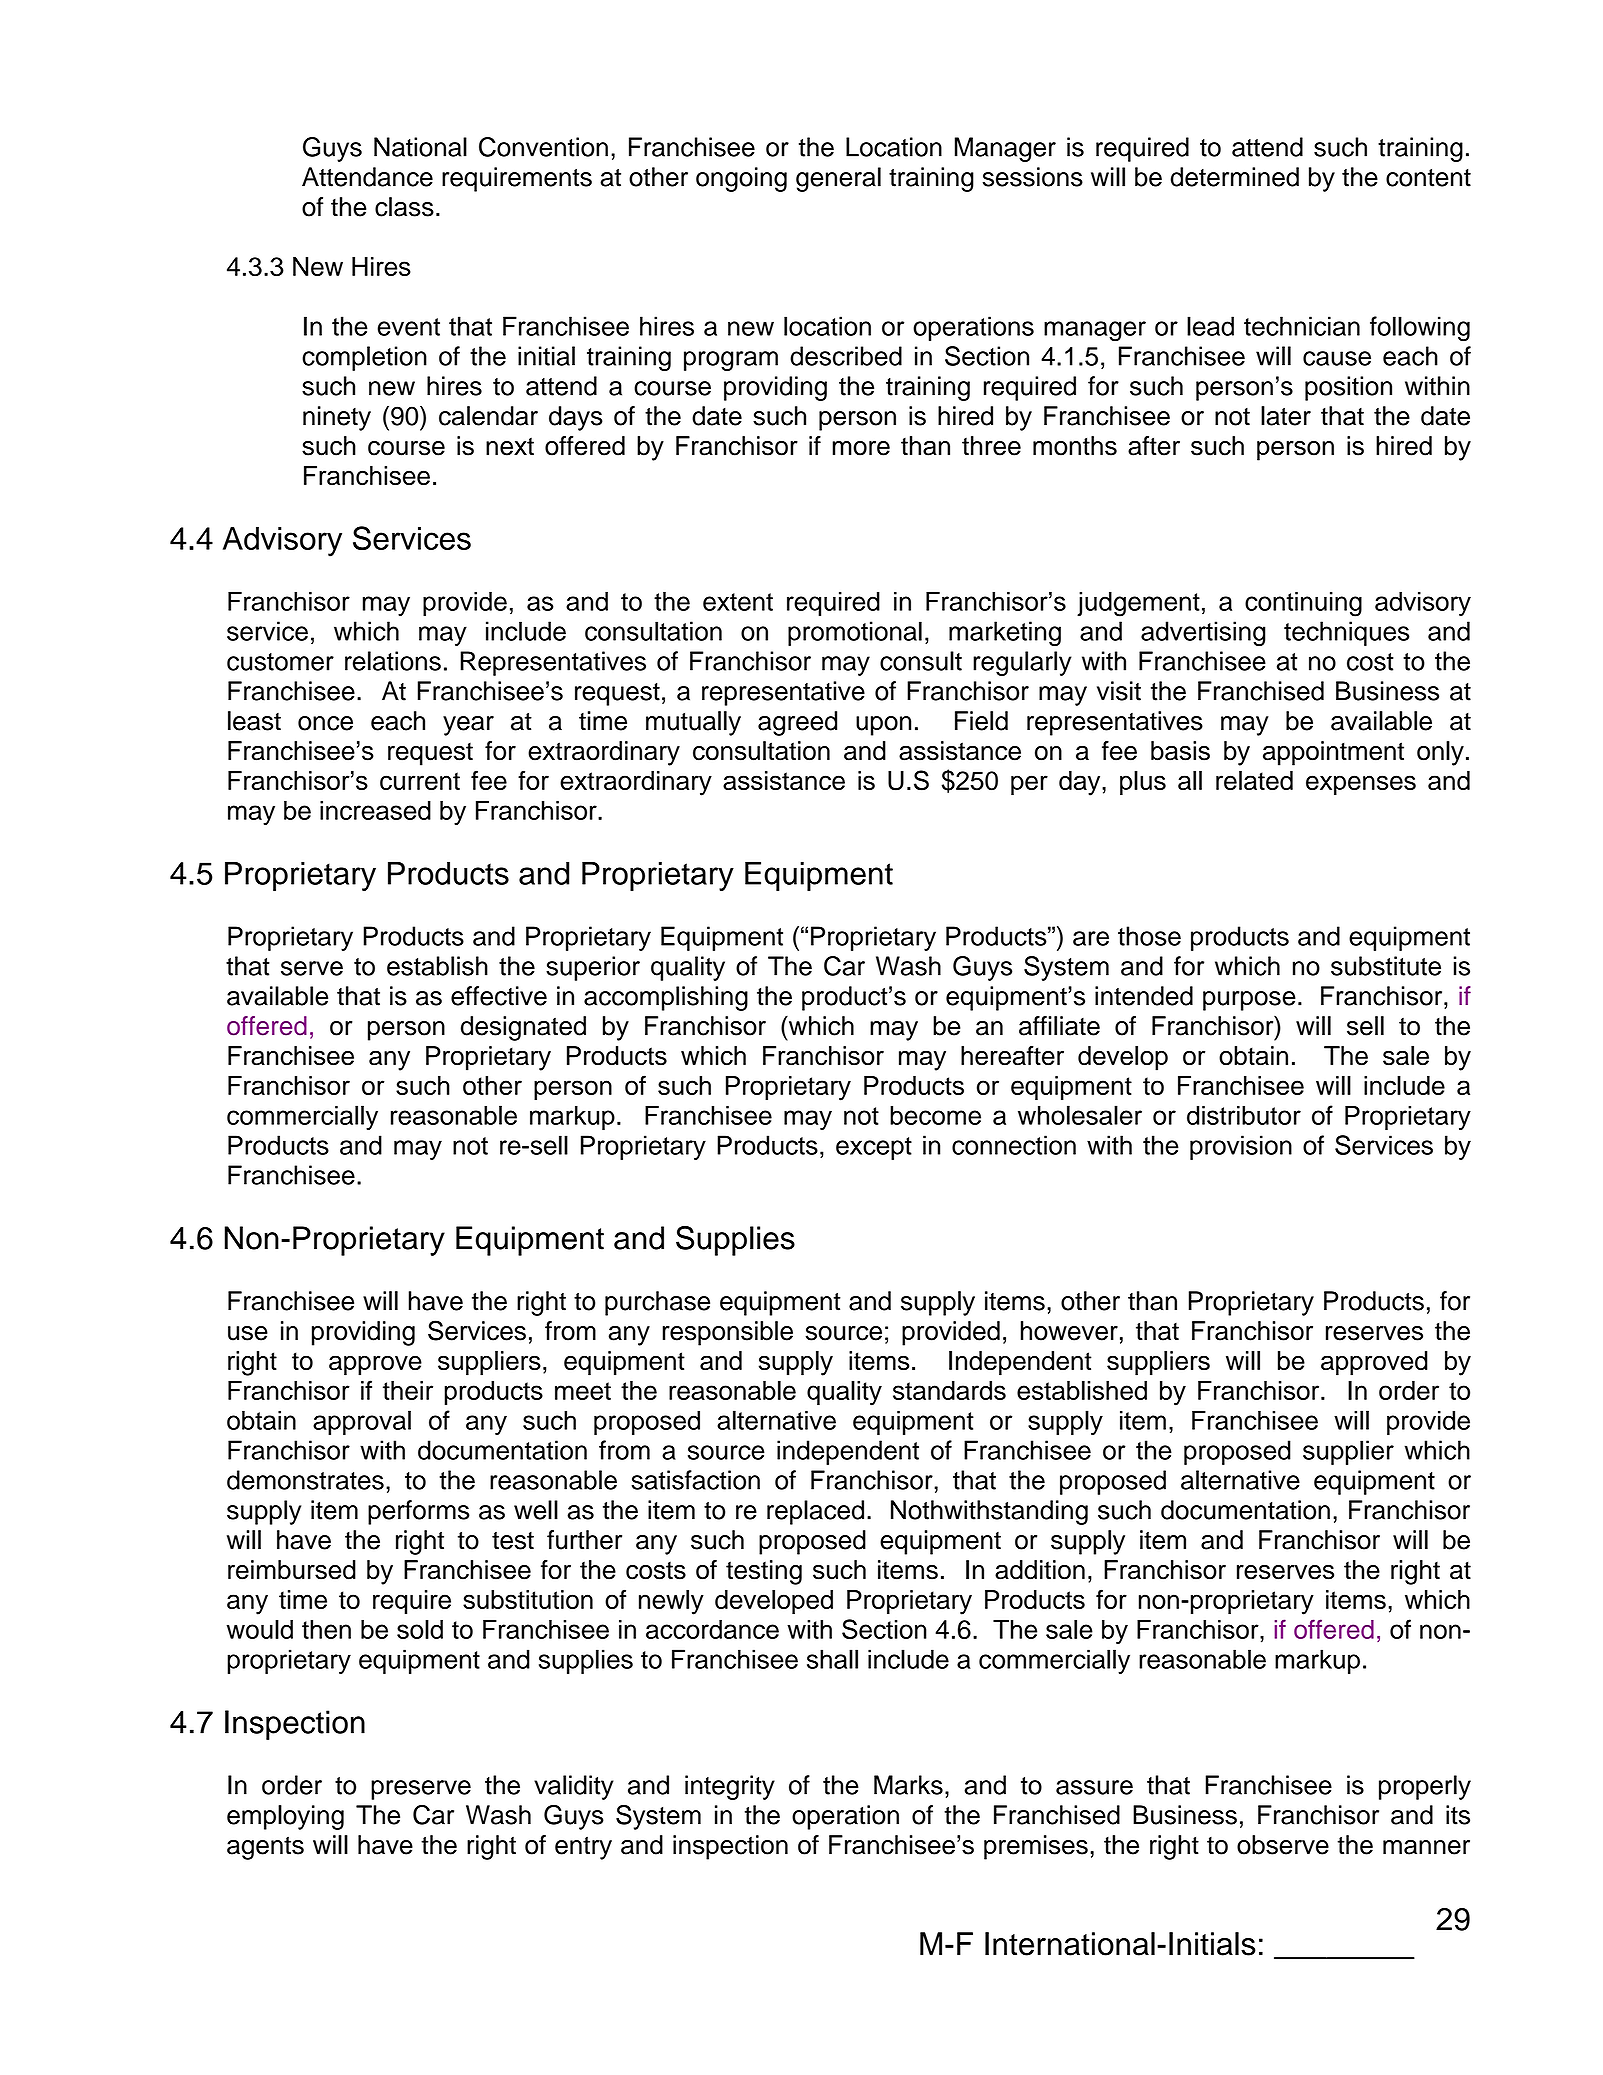  I want to click on determined, so click(1235, 177).
